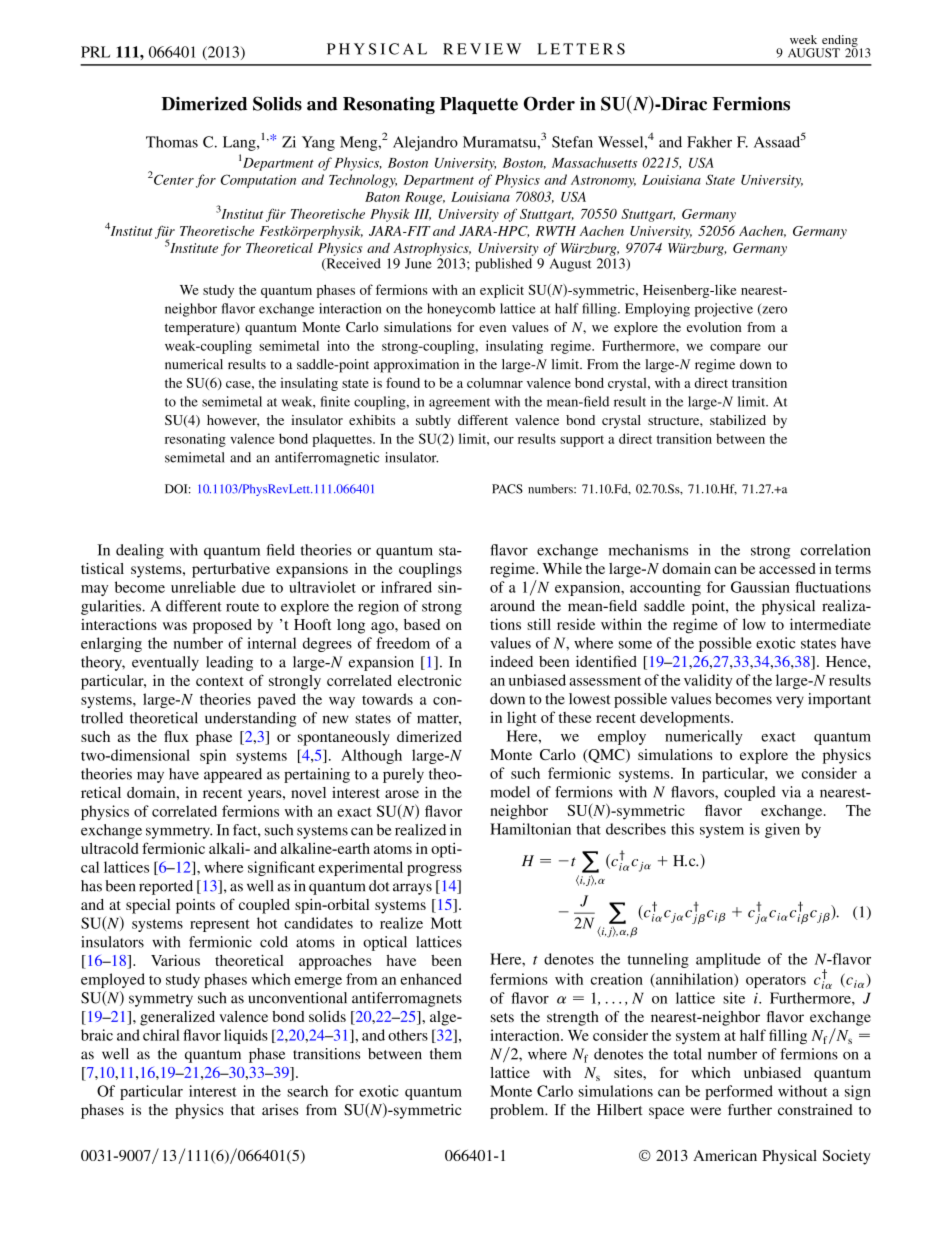 The width and height of the screenshot is (952, 1233). I want to click on unreliable, so click(203, 587).
